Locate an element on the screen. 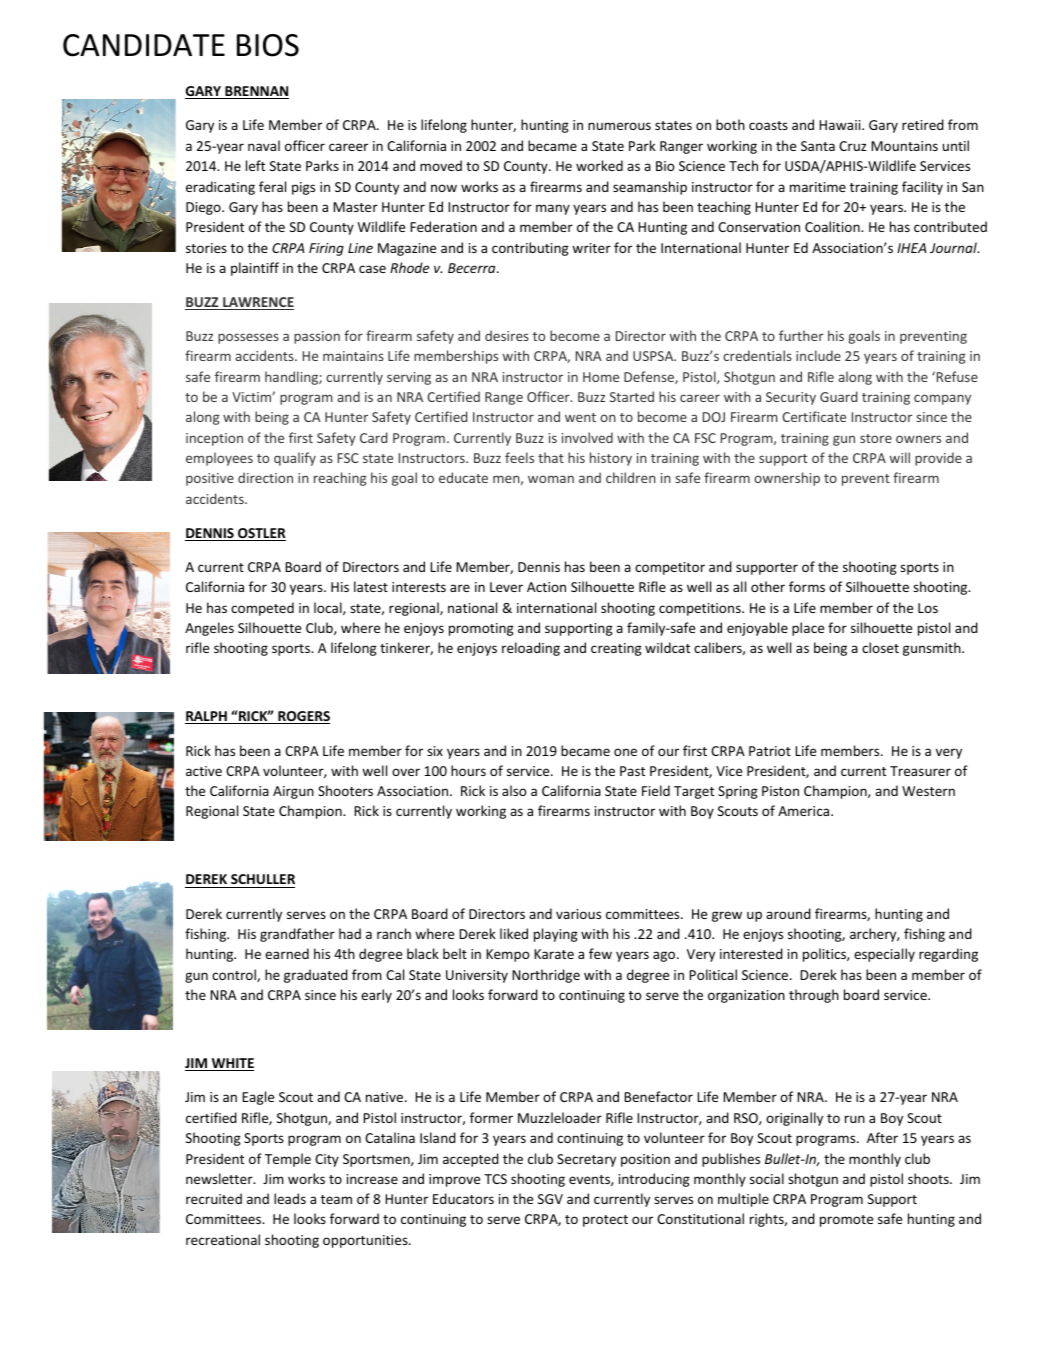 The image size is (1050, 1359). promote is located at coordinates (846, 1221).
